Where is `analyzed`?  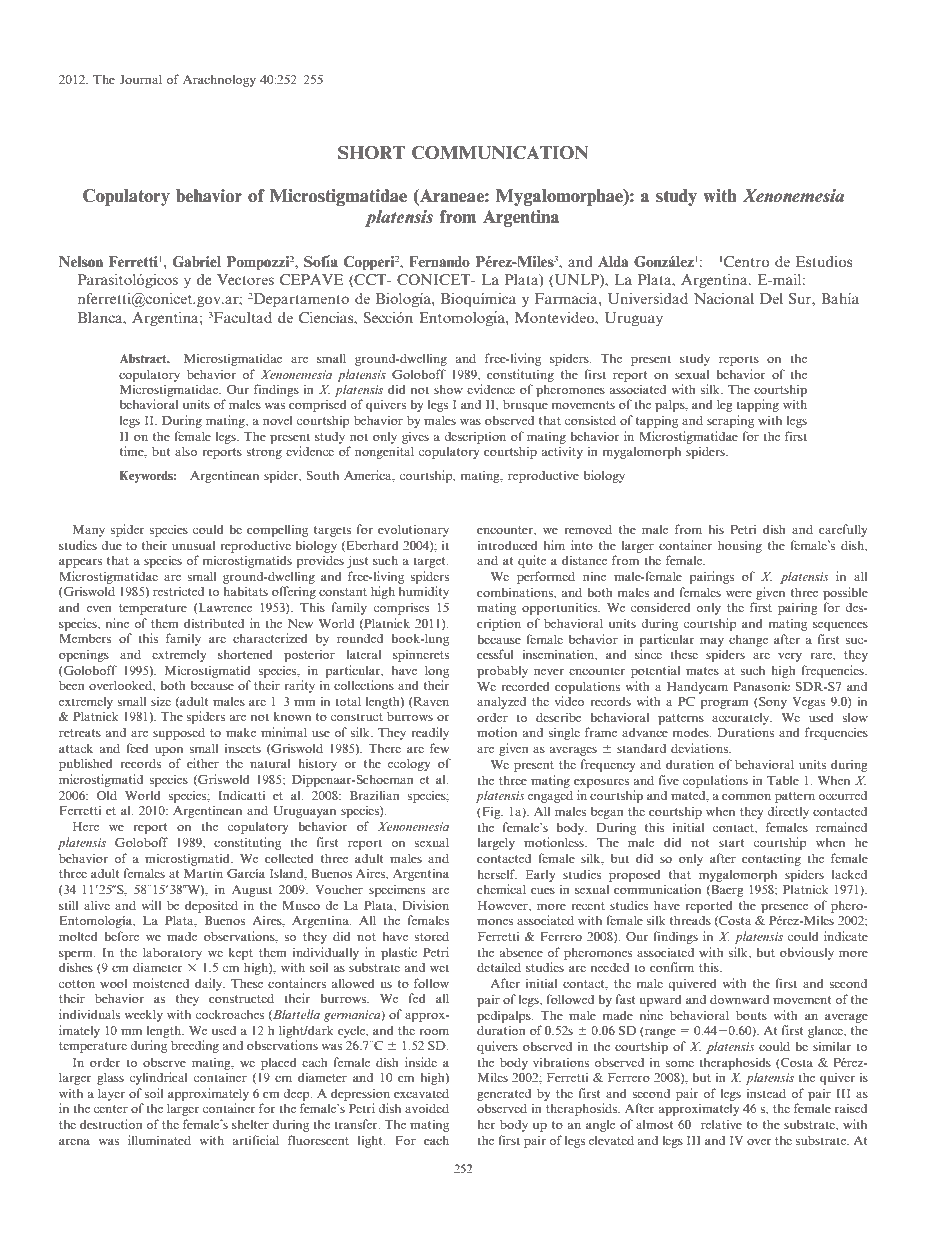
analyzed is located at coordinates (501, 702).
